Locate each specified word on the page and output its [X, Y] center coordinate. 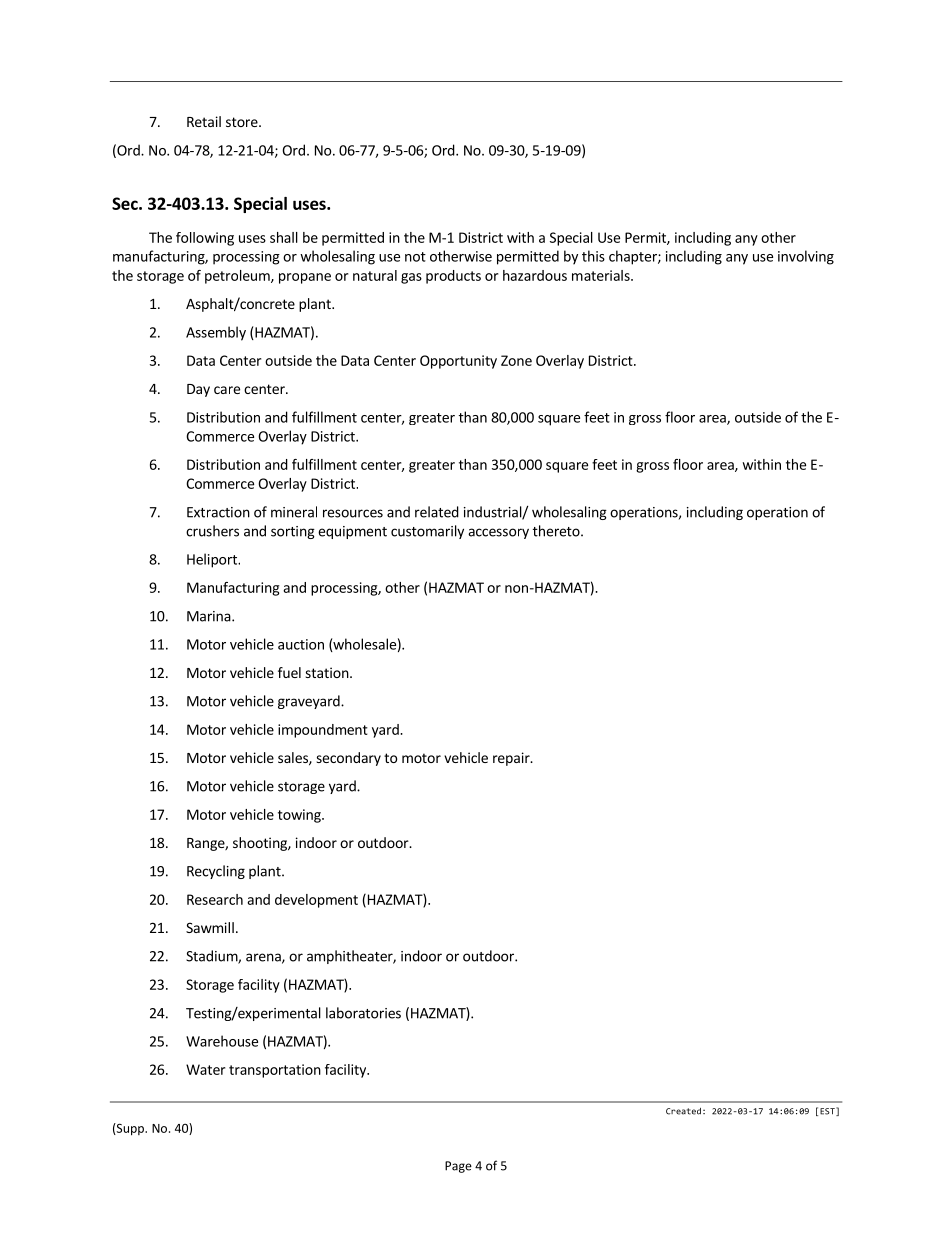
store [243, 122]
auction [301, 644]
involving [806, 257]
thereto [557, 531]
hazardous [535, 275]
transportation [275, 1071]
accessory [498, 533]
